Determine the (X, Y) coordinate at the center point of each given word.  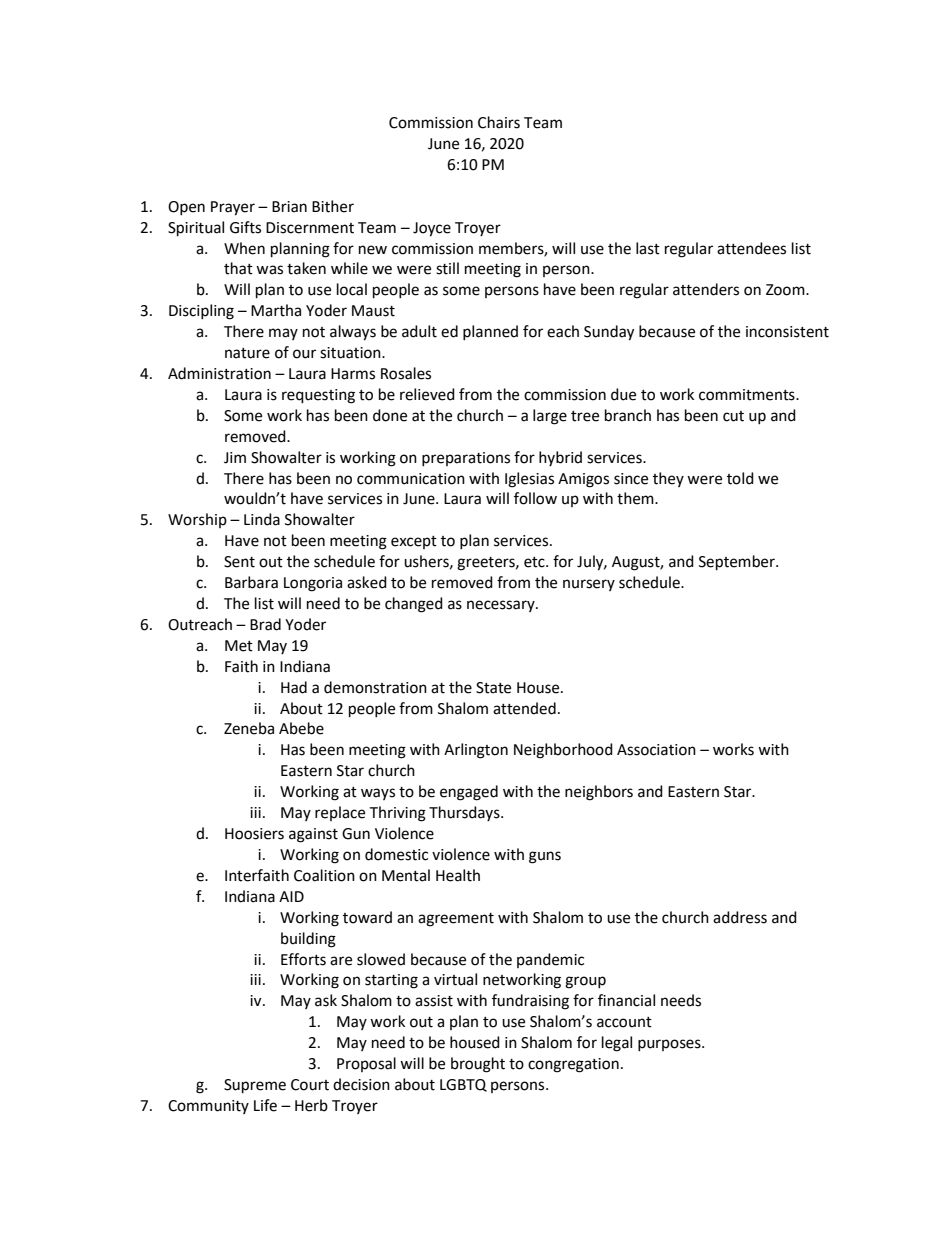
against (313, 835)
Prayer (233, 208)
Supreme (255, 1086)
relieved (427, 394)
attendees (751, 248)
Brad (265, 624)
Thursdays (465, 813)
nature (247, 353)
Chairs (499, 122)
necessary (502, 606)
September (738, 563)
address (740, 917)
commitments (748, 395)
